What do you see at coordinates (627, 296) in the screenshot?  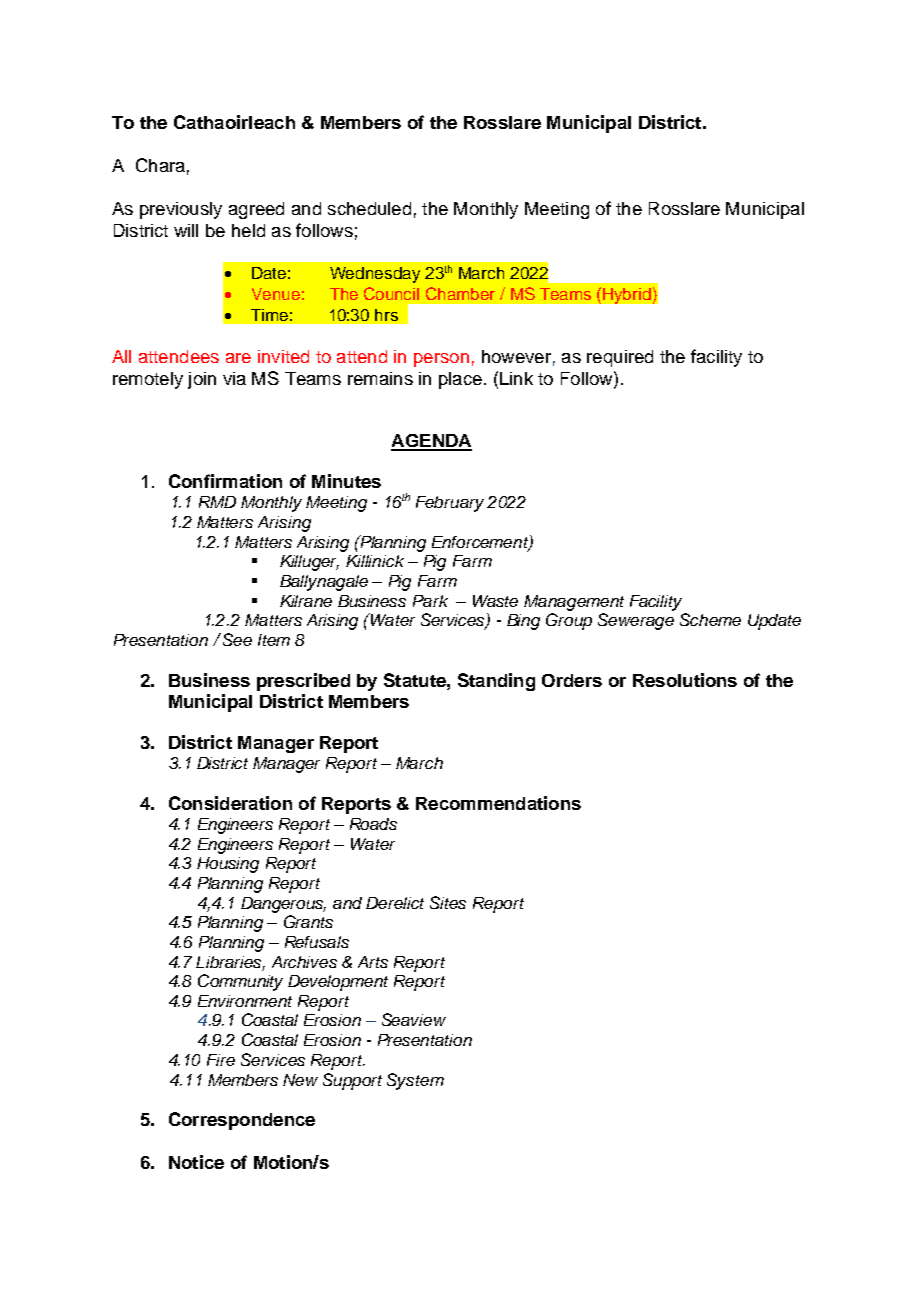 I see `Hybrid` at bounding box center [627, 296].
